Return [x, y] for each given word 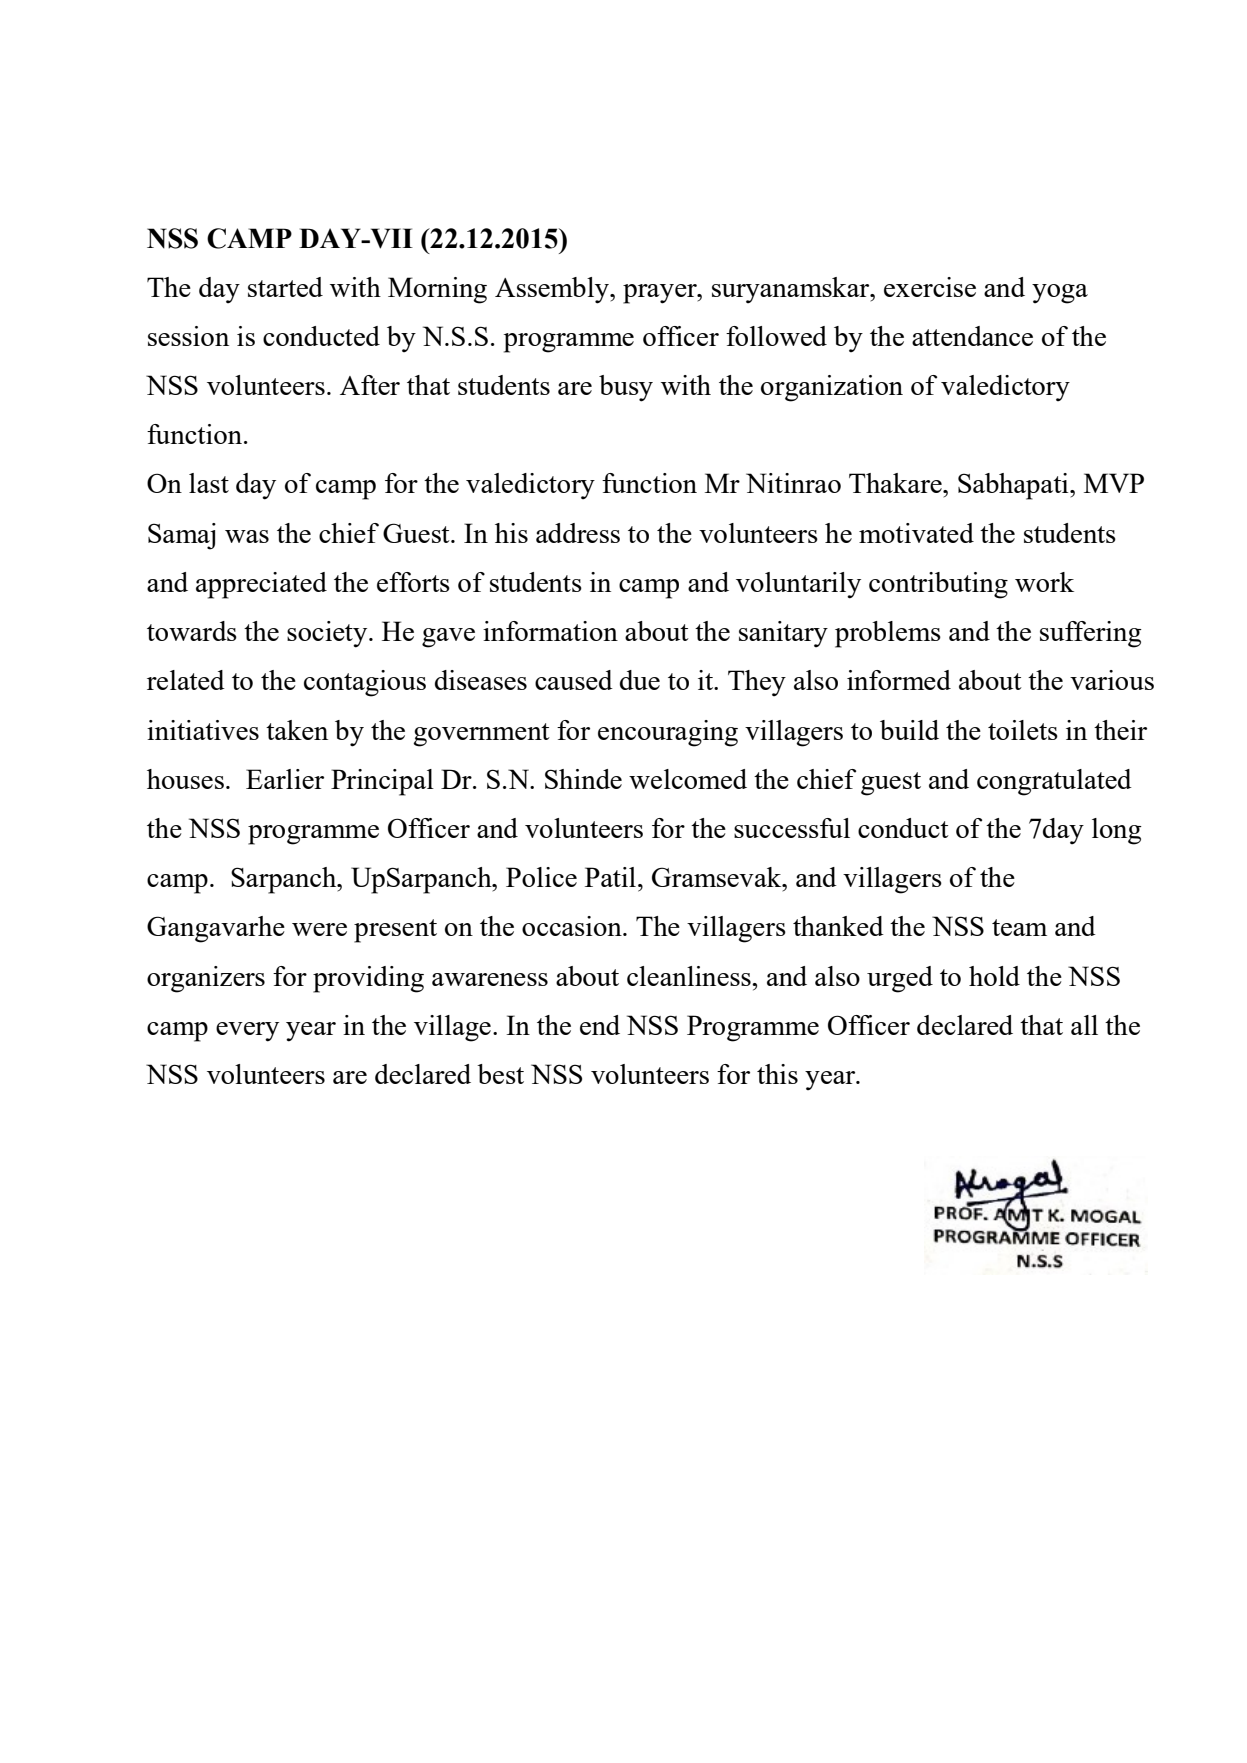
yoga [1060, 294]
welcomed [688, 779]
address [578, 533]
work [1044, 582]
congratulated [1054, 782]
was [247, 536]
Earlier [285, 779]
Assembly [553, 290]
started [285, 287]
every [247, 1032]
